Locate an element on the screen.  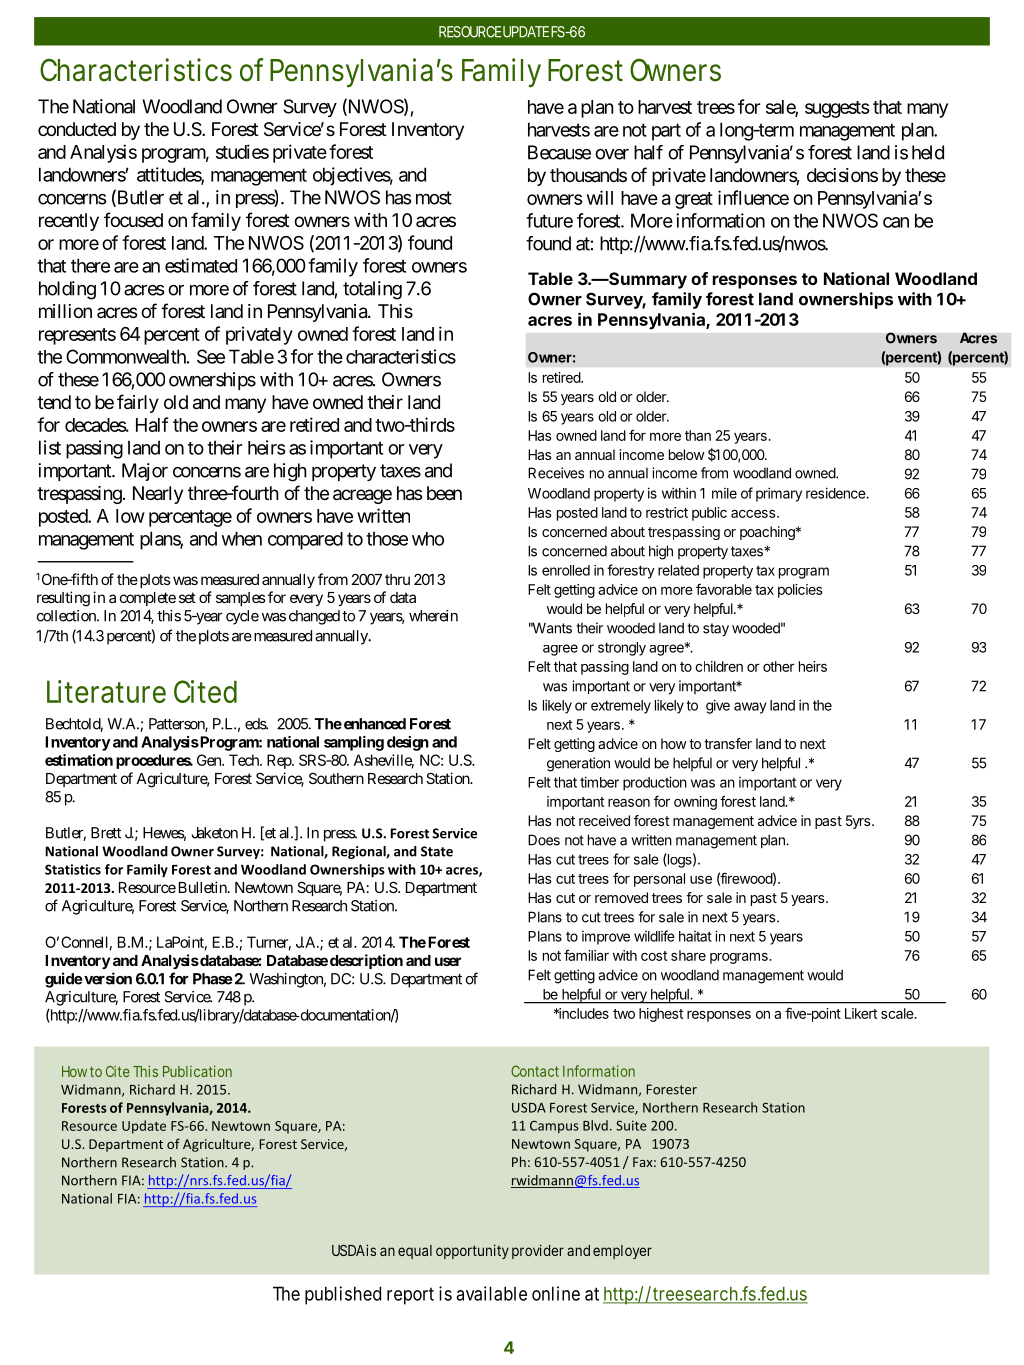
design is located at coordinates (408, 743).
